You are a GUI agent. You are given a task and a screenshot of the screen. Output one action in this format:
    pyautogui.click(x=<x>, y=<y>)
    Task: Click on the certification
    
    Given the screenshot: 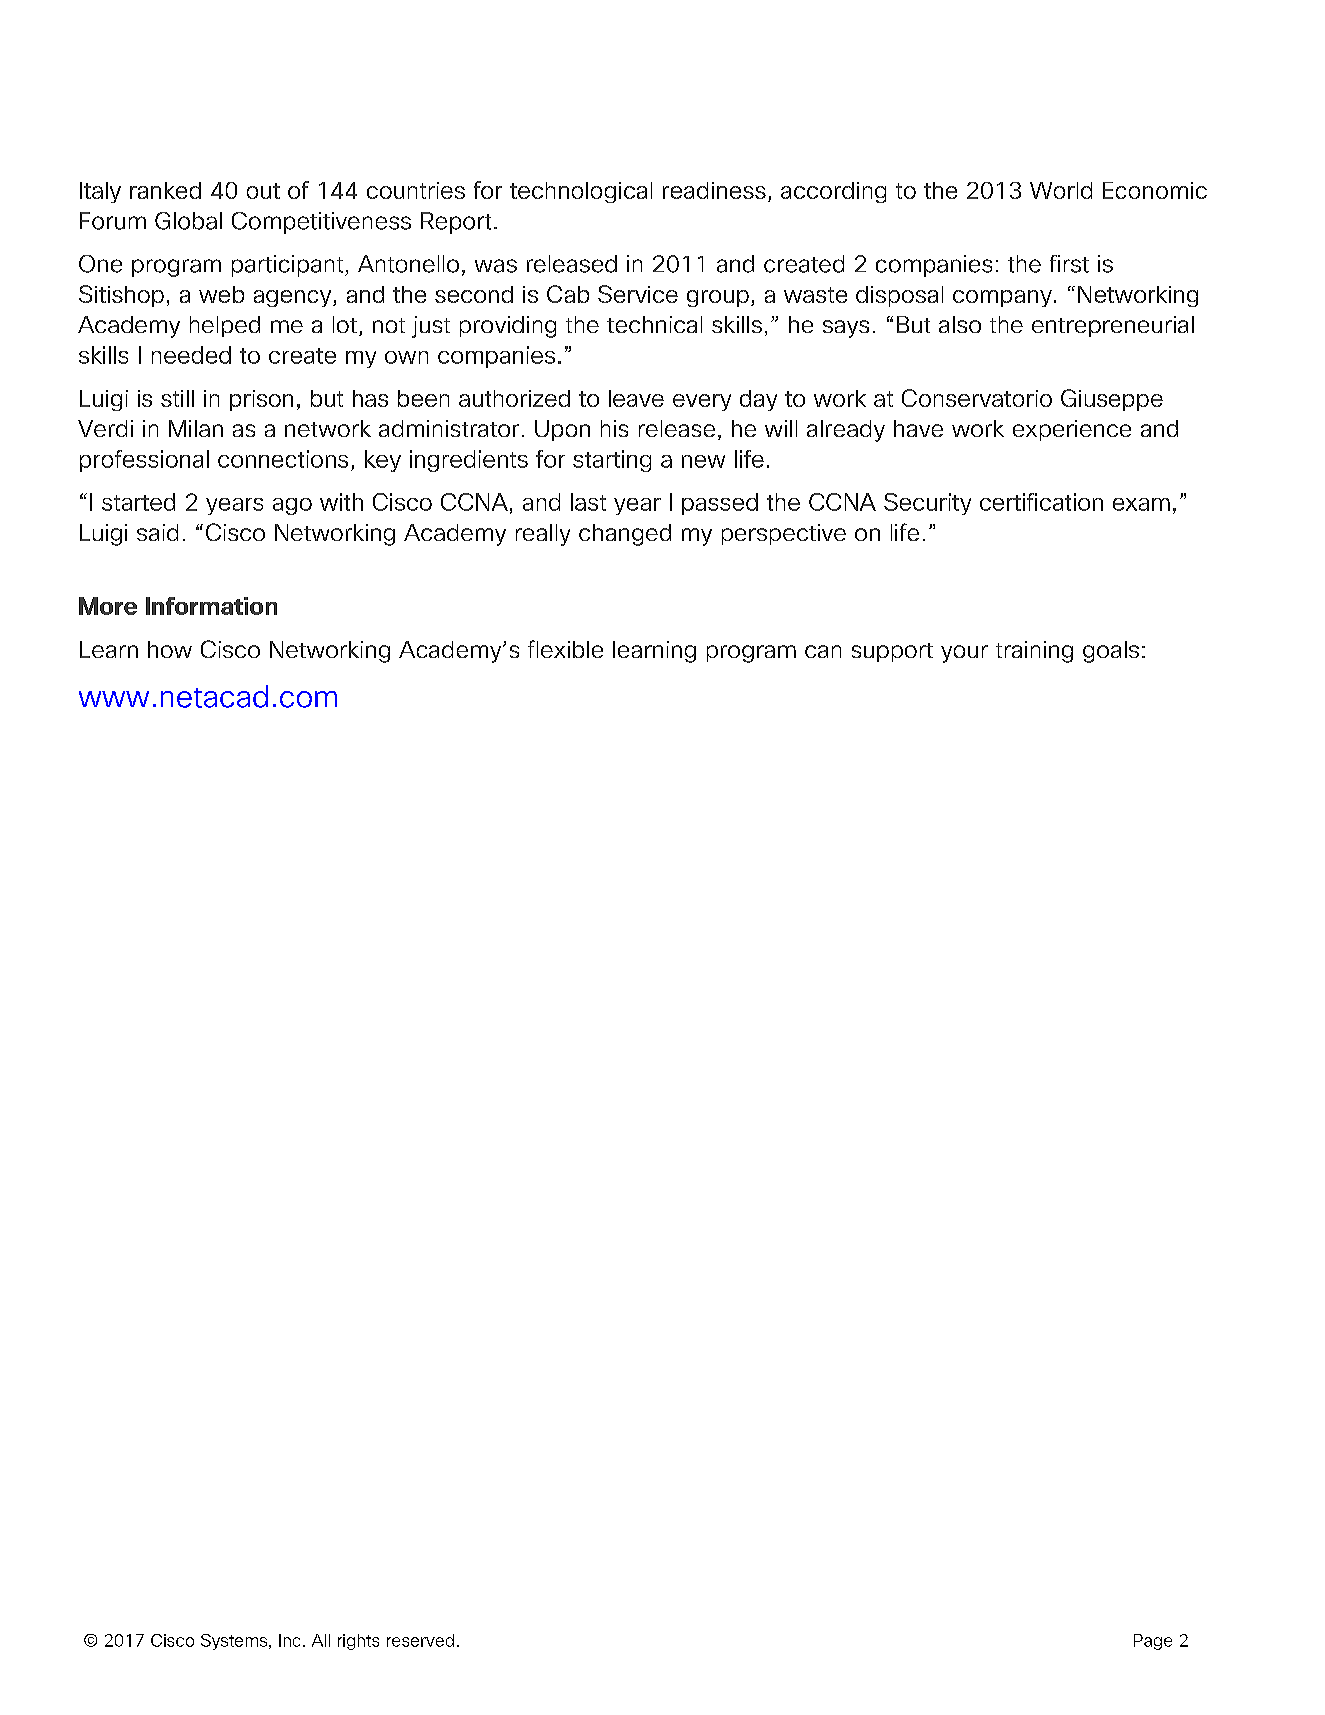 What is the action you would take?
    pyautogui.click(x=1041, y=502)
